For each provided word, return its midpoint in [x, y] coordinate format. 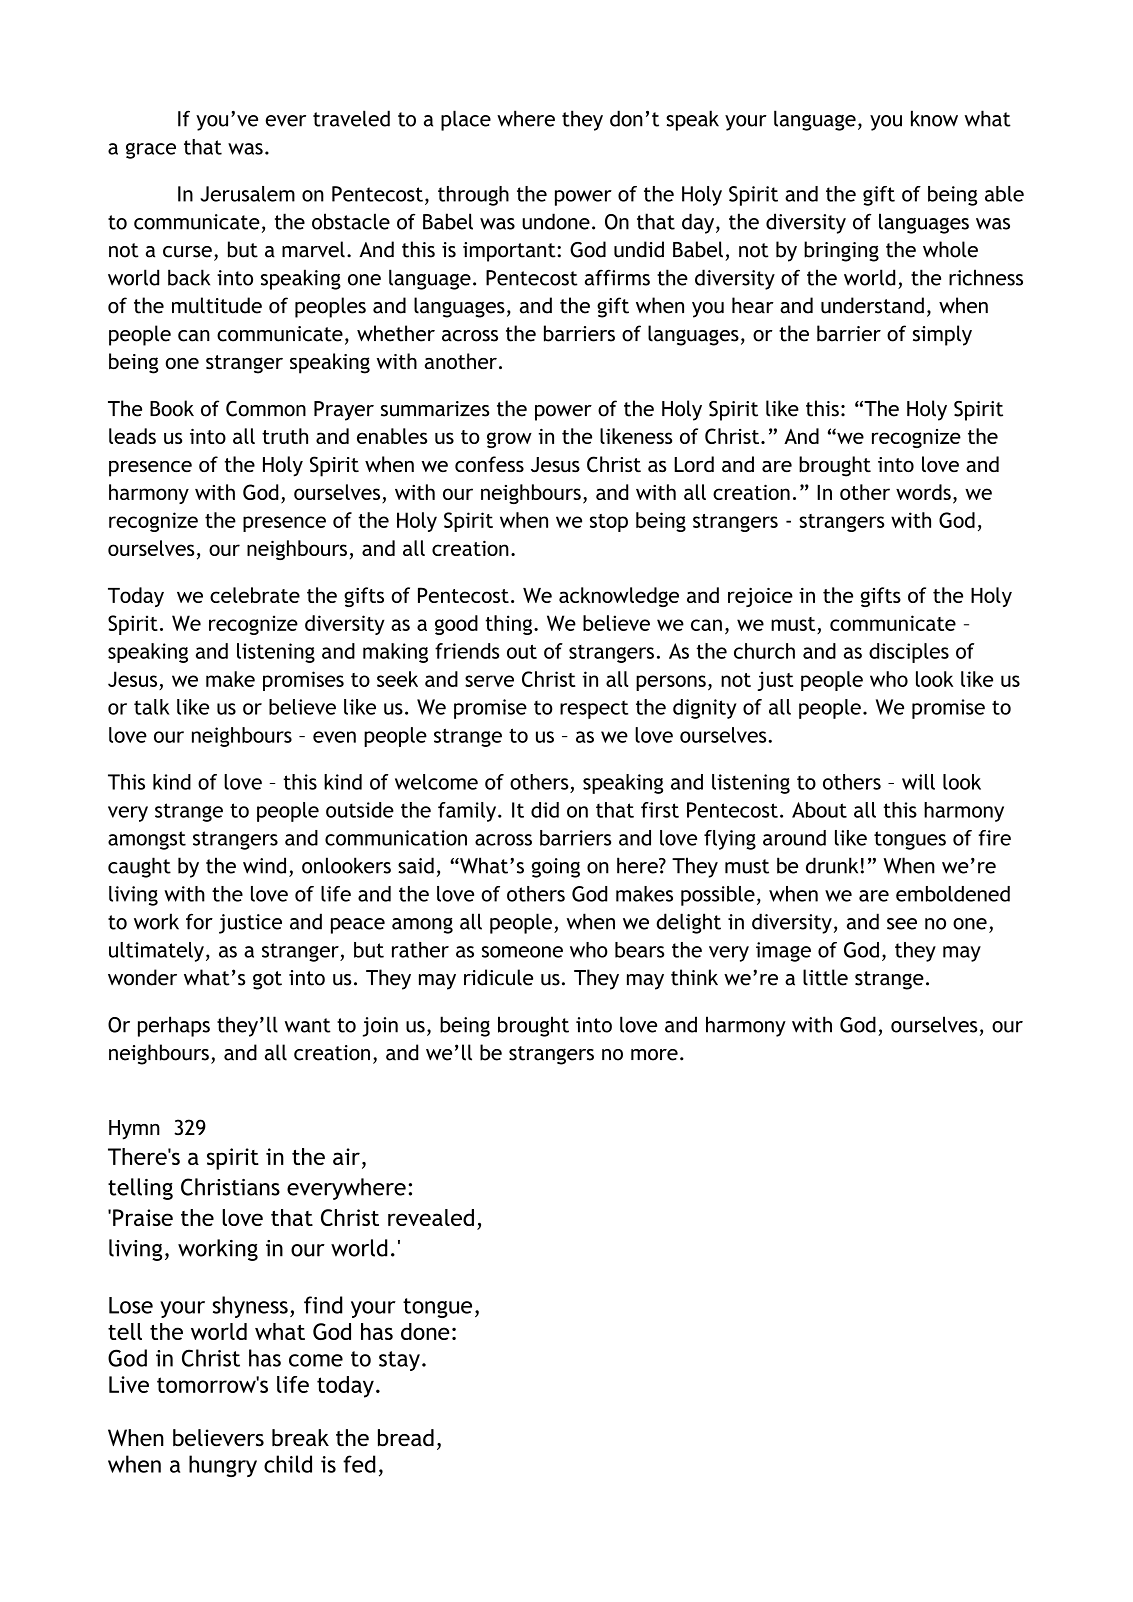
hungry [223, 1466]
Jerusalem [247, 194]
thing [509, 625]
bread [406, 1438]
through [473, 196]
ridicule [498, 977]
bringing [841, 251]
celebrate [255, 595]
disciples [909, 653]
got [267, 980]
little [825, 977]
